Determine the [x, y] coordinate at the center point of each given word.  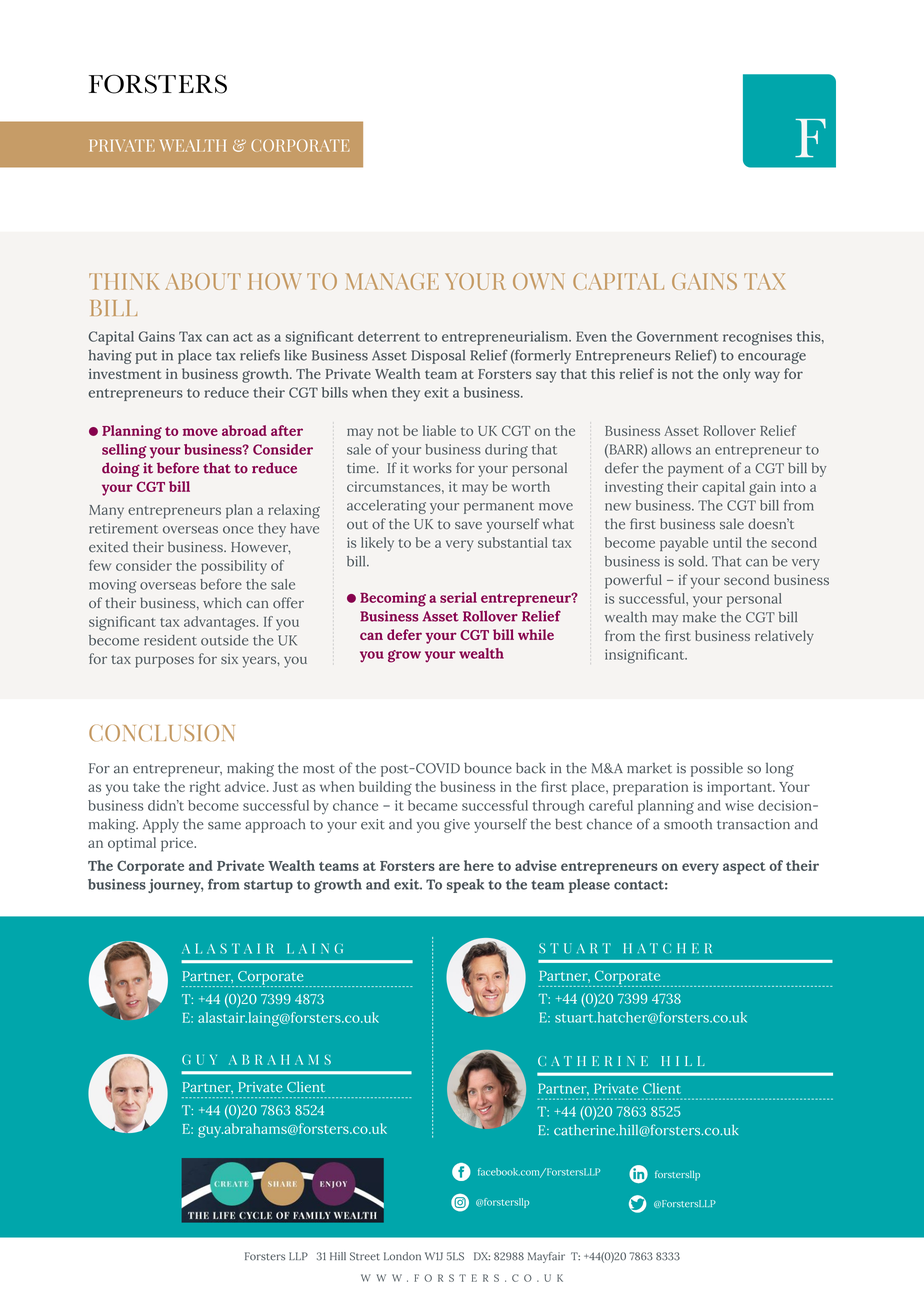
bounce [488, 768]
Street [365, 1256]
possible [717, 769]
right [205, 788]
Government [678, 336]
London [402, 1256]
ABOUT [203, 281]
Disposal [438, 357]
